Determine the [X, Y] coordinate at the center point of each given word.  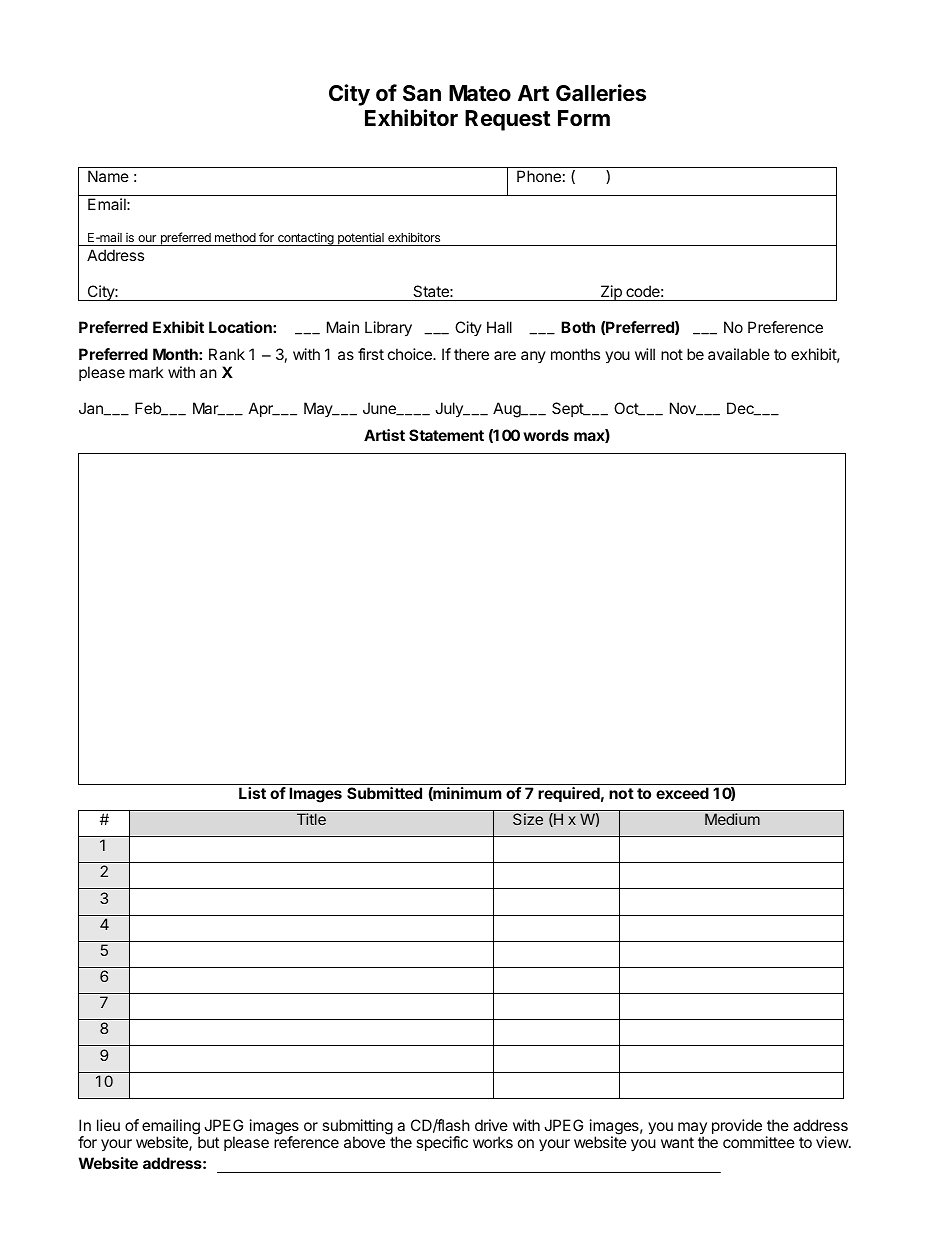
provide [737, 1126]
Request [508, 120]
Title [311, 819]
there [471, 354]
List [252, 793]
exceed [682, 793]
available [739, 354]
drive [491, 1125]
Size [528, 819]
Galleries [601, 93]
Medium [732, 819]
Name [108, 176]
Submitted [384, 793]
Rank [227, 354]
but [208, 1142]
